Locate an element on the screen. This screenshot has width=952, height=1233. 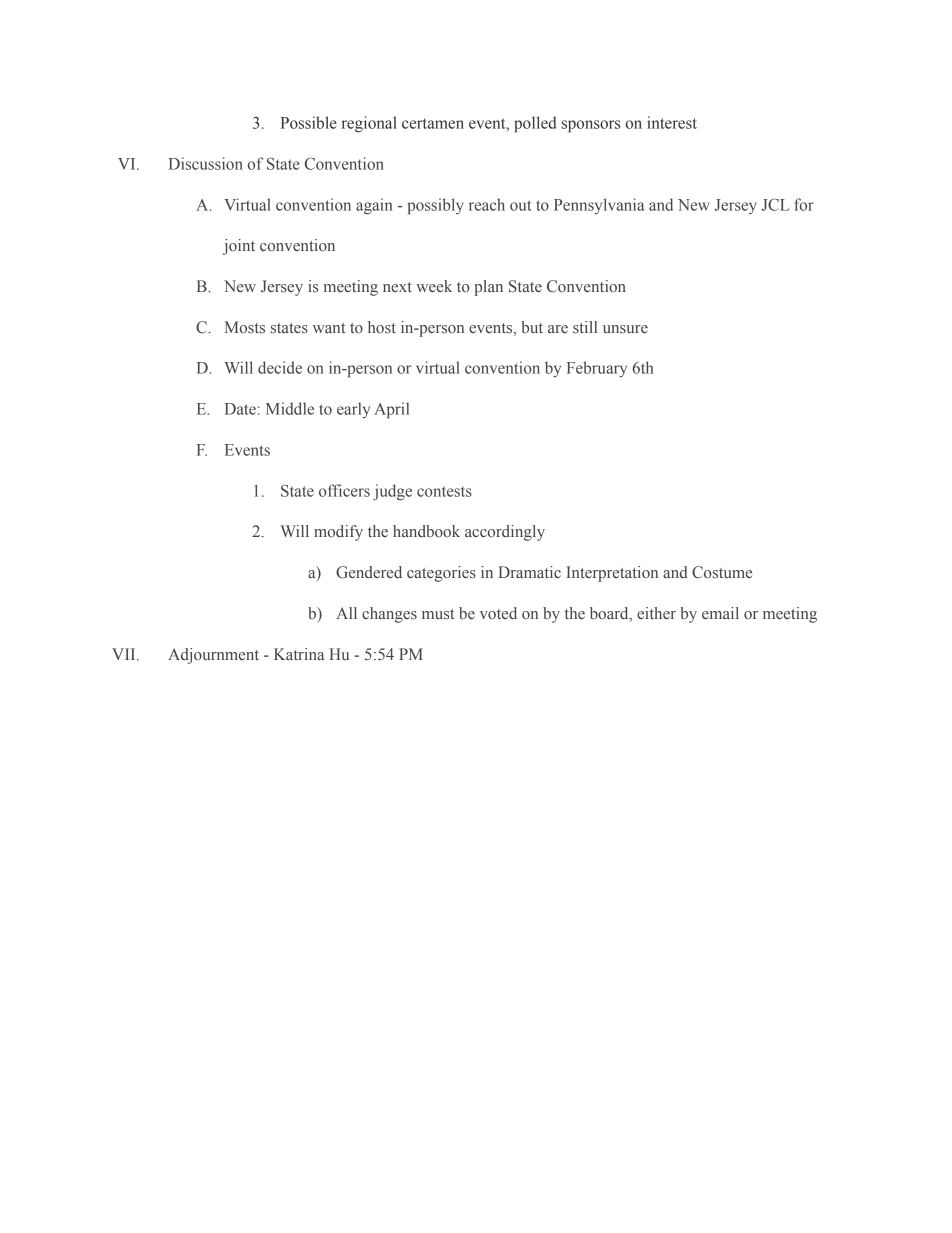
February is located at coordinates (597, 369).
